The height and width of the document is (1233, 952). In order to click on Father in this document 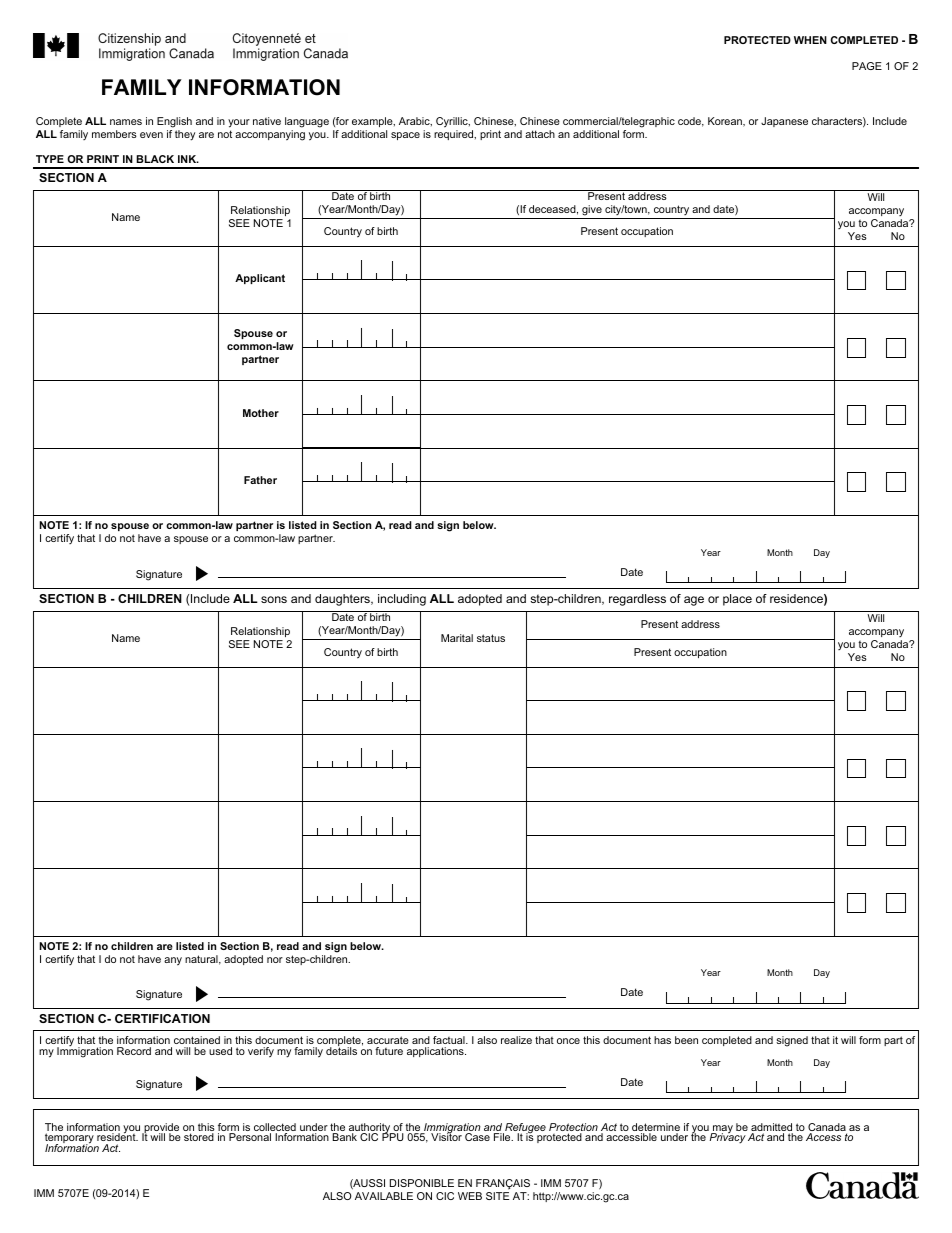, I will do `click(260, 480)`.
